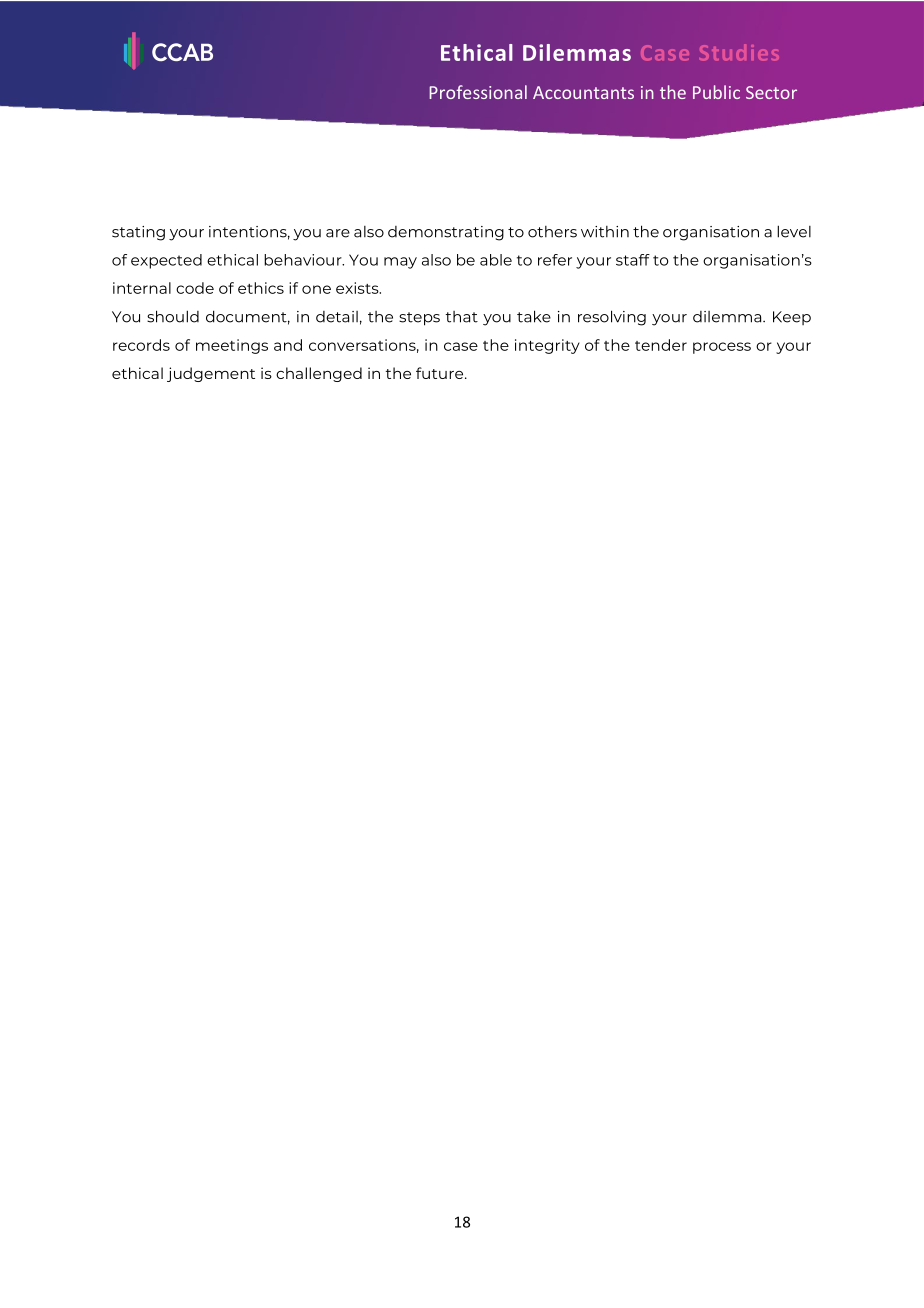  Describe the element at coordinates (441, 373) in the page. I see `future` at that location.
